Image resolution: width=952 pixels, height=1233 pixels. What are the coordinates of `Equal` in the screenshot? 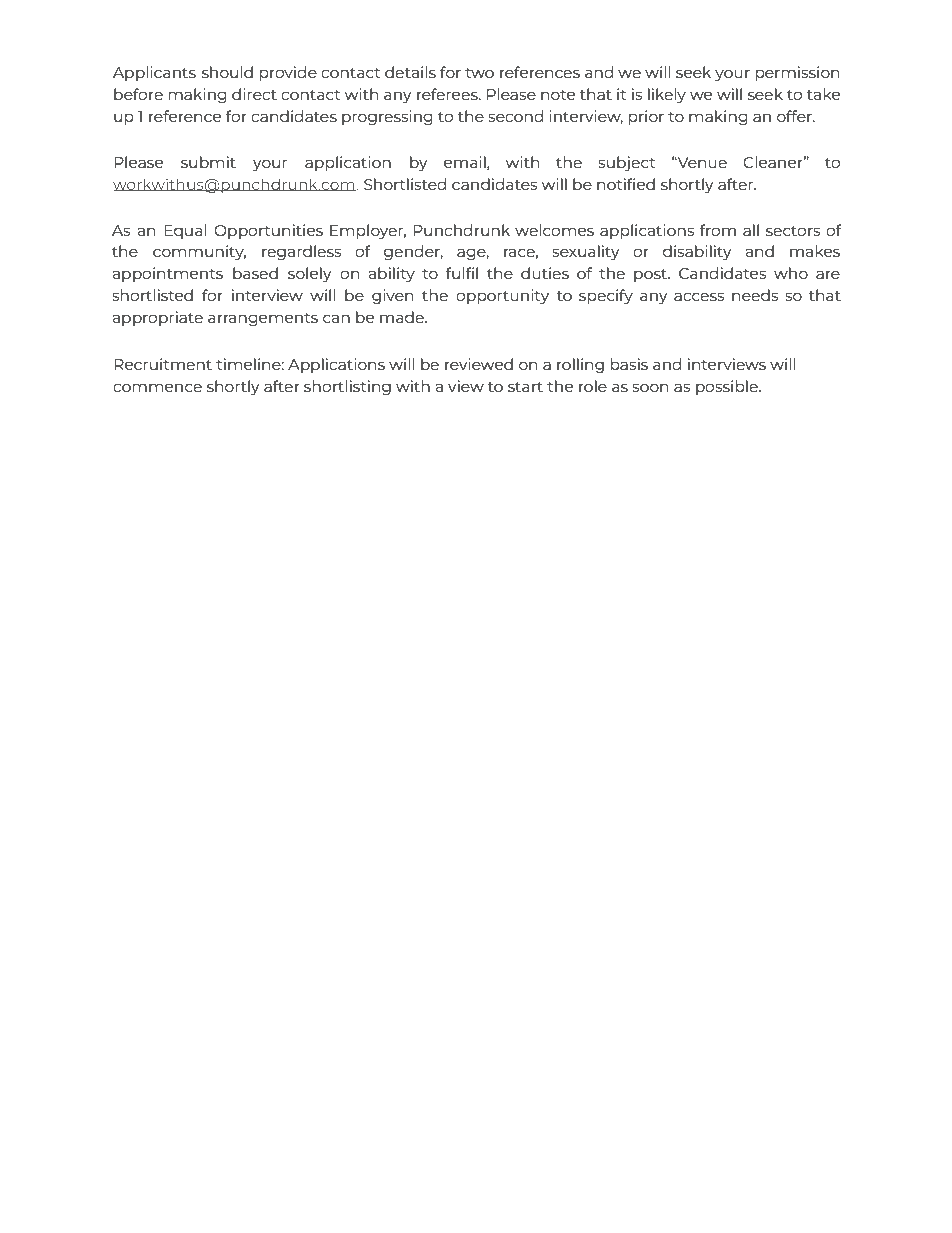 It's located at (185, 231).
